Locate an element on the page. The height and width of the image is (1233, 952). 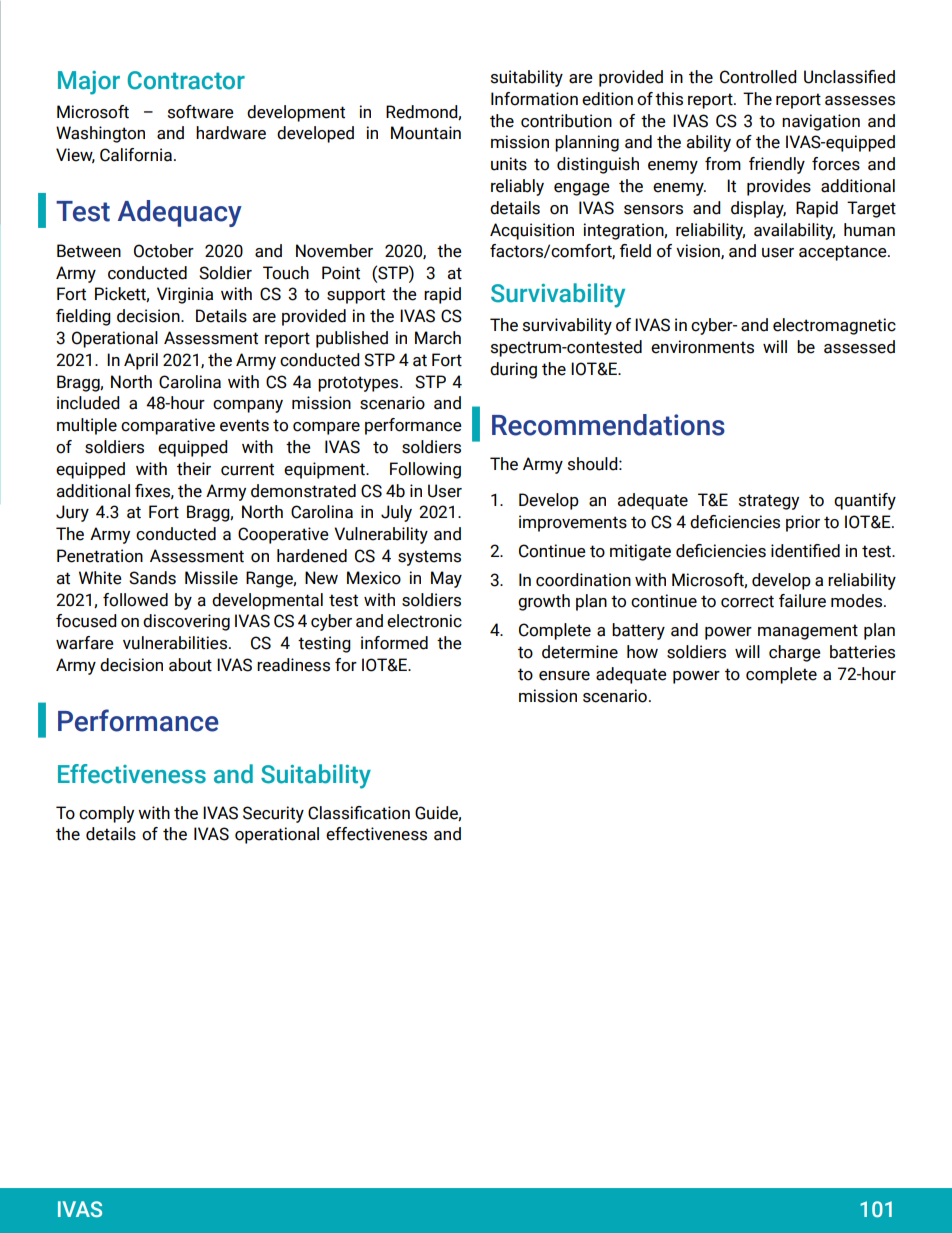
strategy is located at coordinates (769, 502).
